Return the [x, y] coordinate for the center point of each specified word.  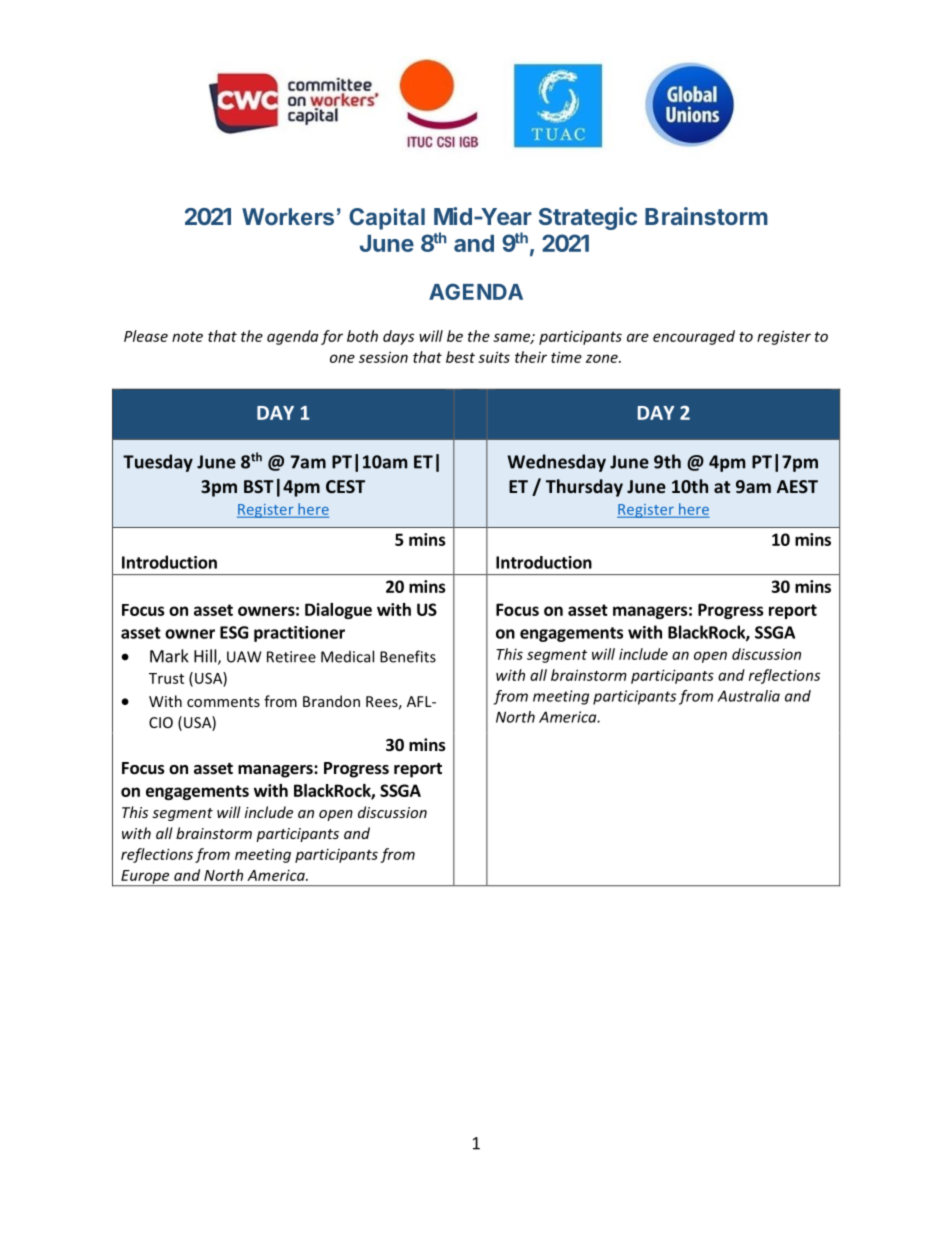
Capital [387, 219]
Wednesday [557, 463]
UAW [244, 657]
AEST [797, 486]
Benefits [408, 656]
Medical [347, 656]
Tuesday [158, 463]
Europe [145, 878]
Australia [748, 696]
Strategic [588, 218]
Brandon [331, 701]
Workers [288, 216]
